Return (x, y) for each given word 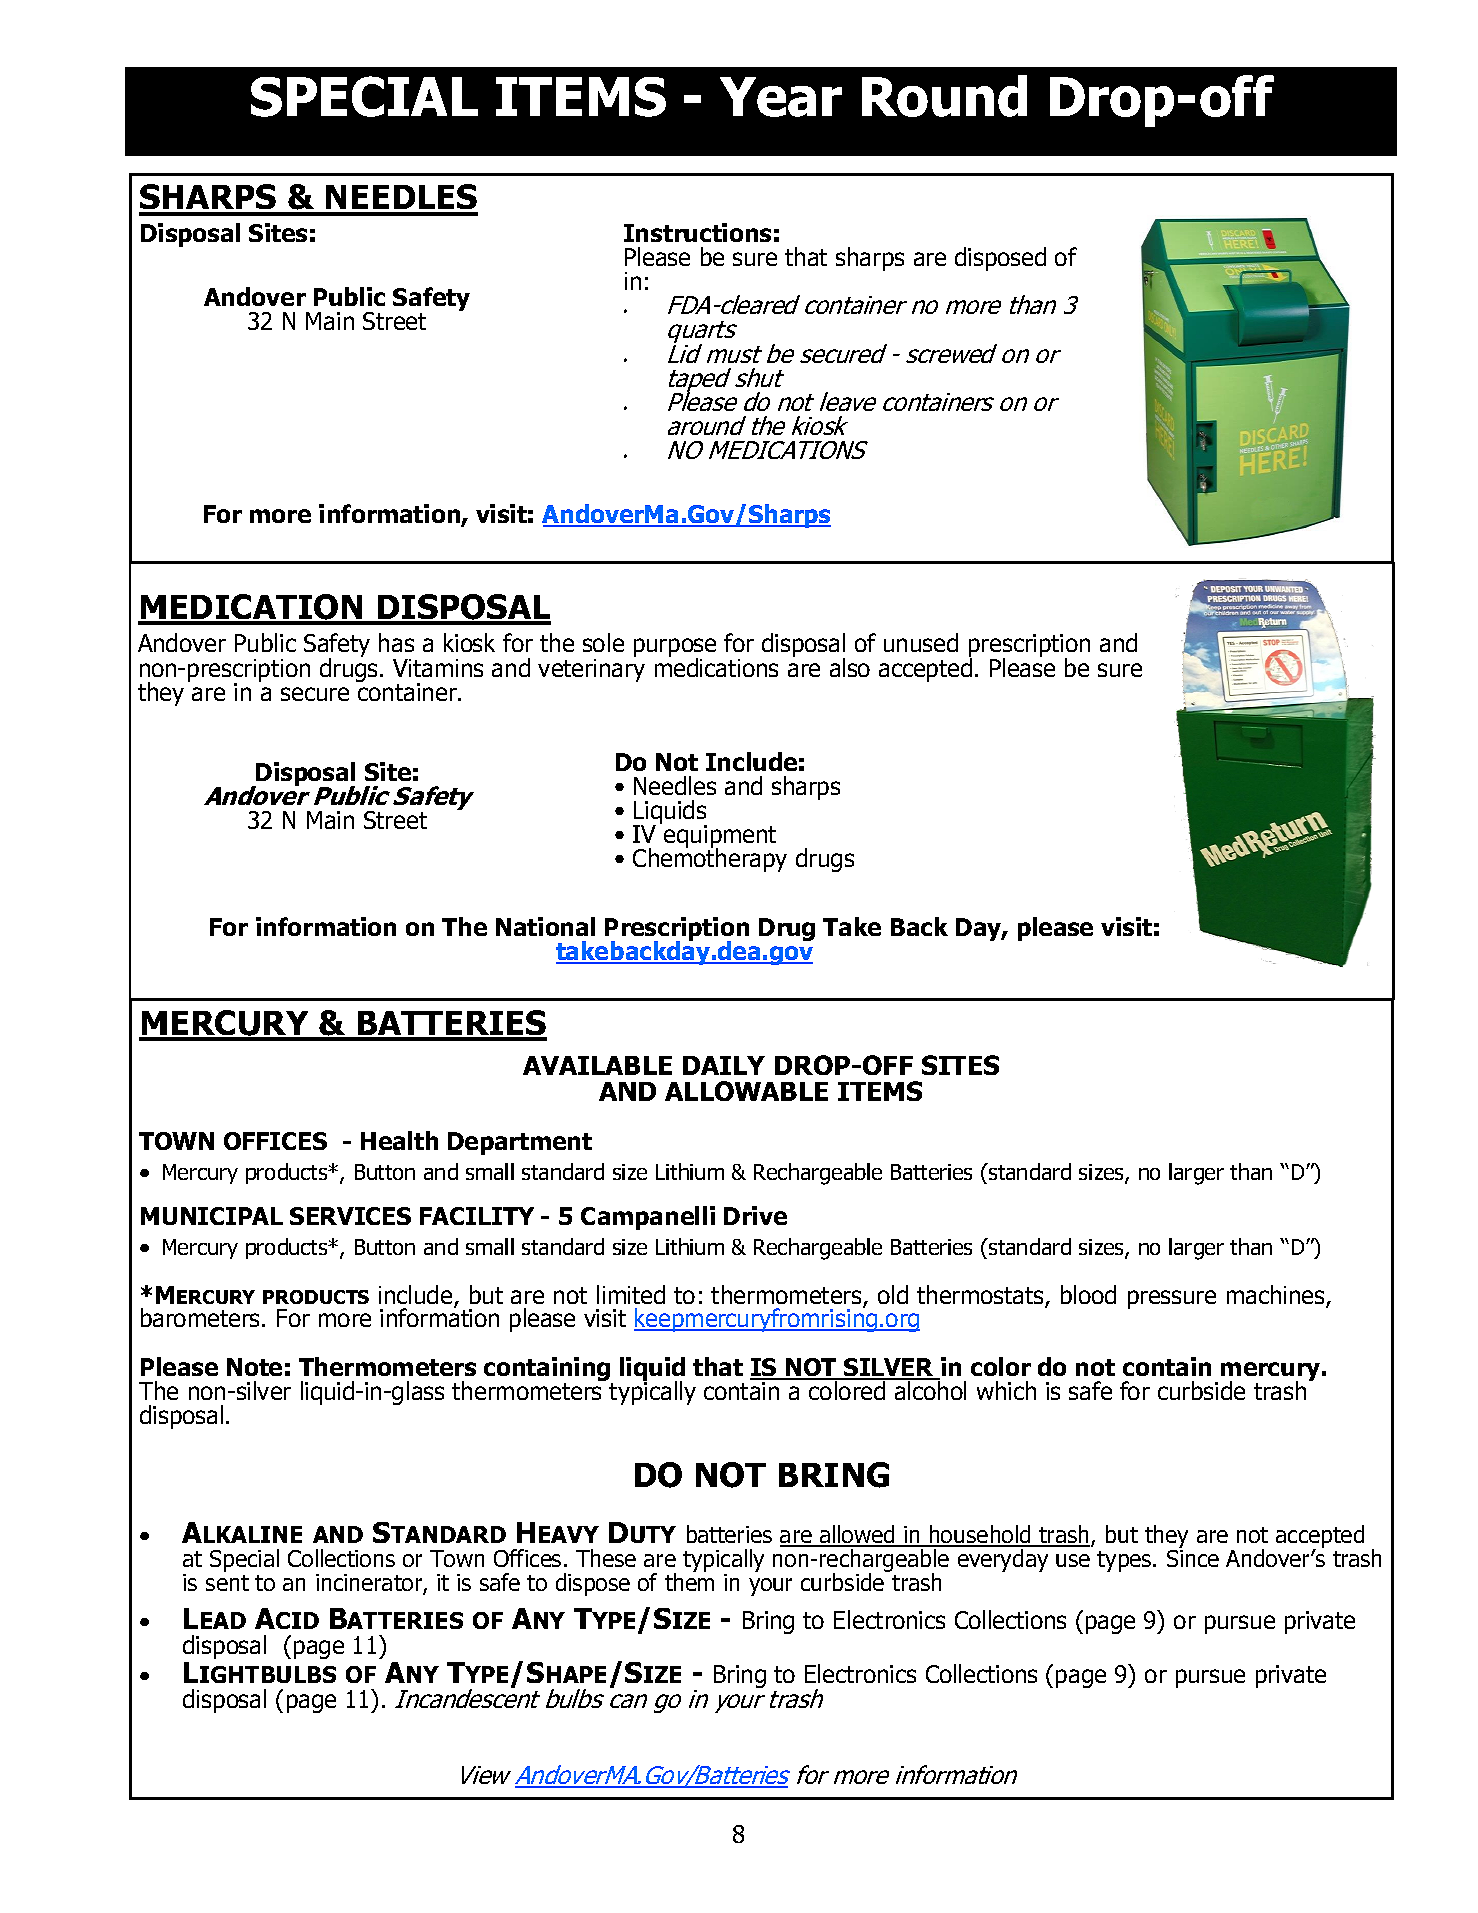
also (850, 667)
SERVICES (350, 1216)
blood (1088, 1294)
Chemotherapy (710, 859)
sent (227, 1583)
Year (781, 97)
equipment (720, 838)
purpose (675, 649)
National (545, 926)
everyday (1003, 1560)
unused (921, 642)
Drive (755, 1215)
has (396, 642)
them (689, 1581)
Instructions (697, 232)
